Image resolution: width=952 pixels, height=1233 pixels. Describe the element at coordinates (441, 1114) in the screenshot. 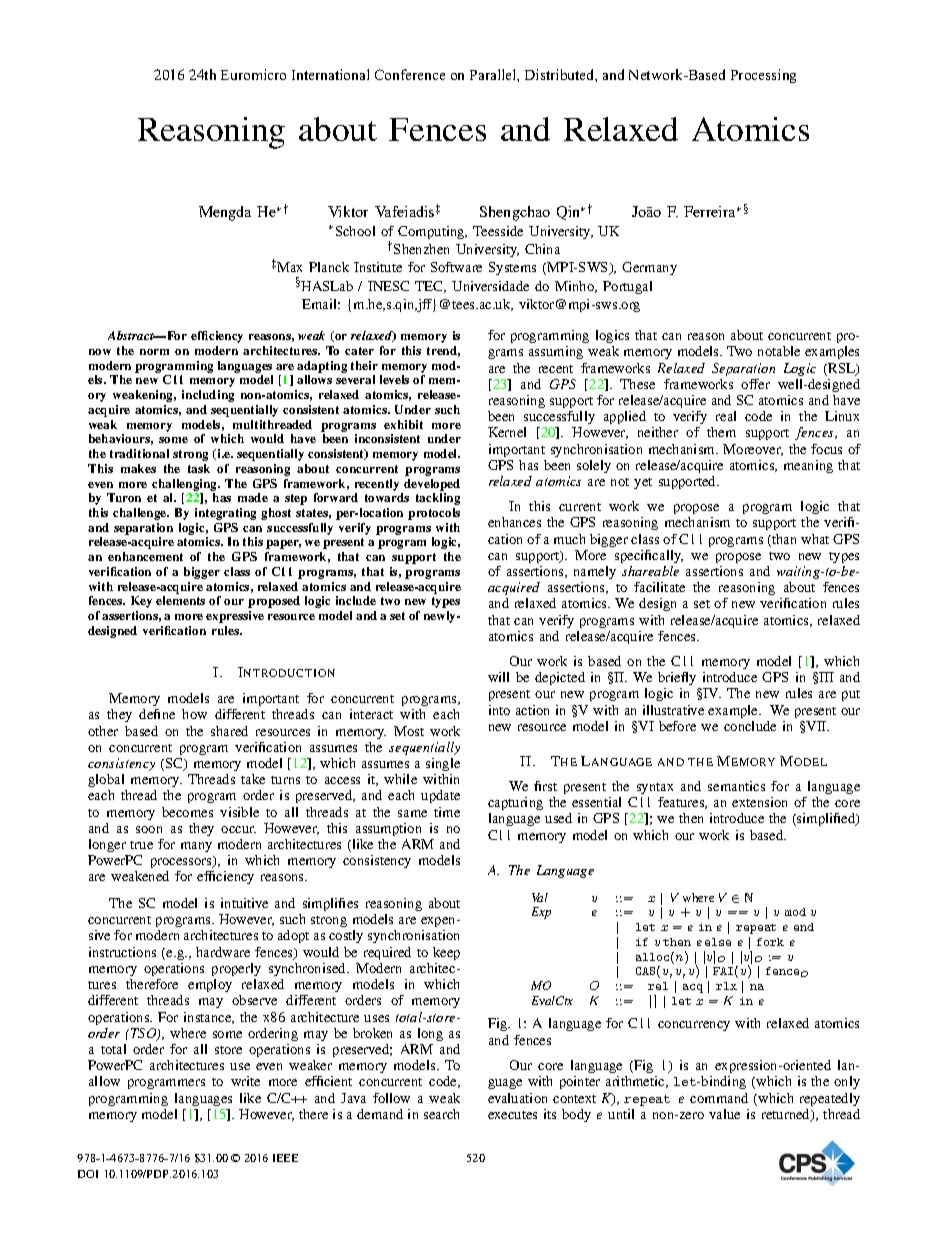

I see `search` at that location.
